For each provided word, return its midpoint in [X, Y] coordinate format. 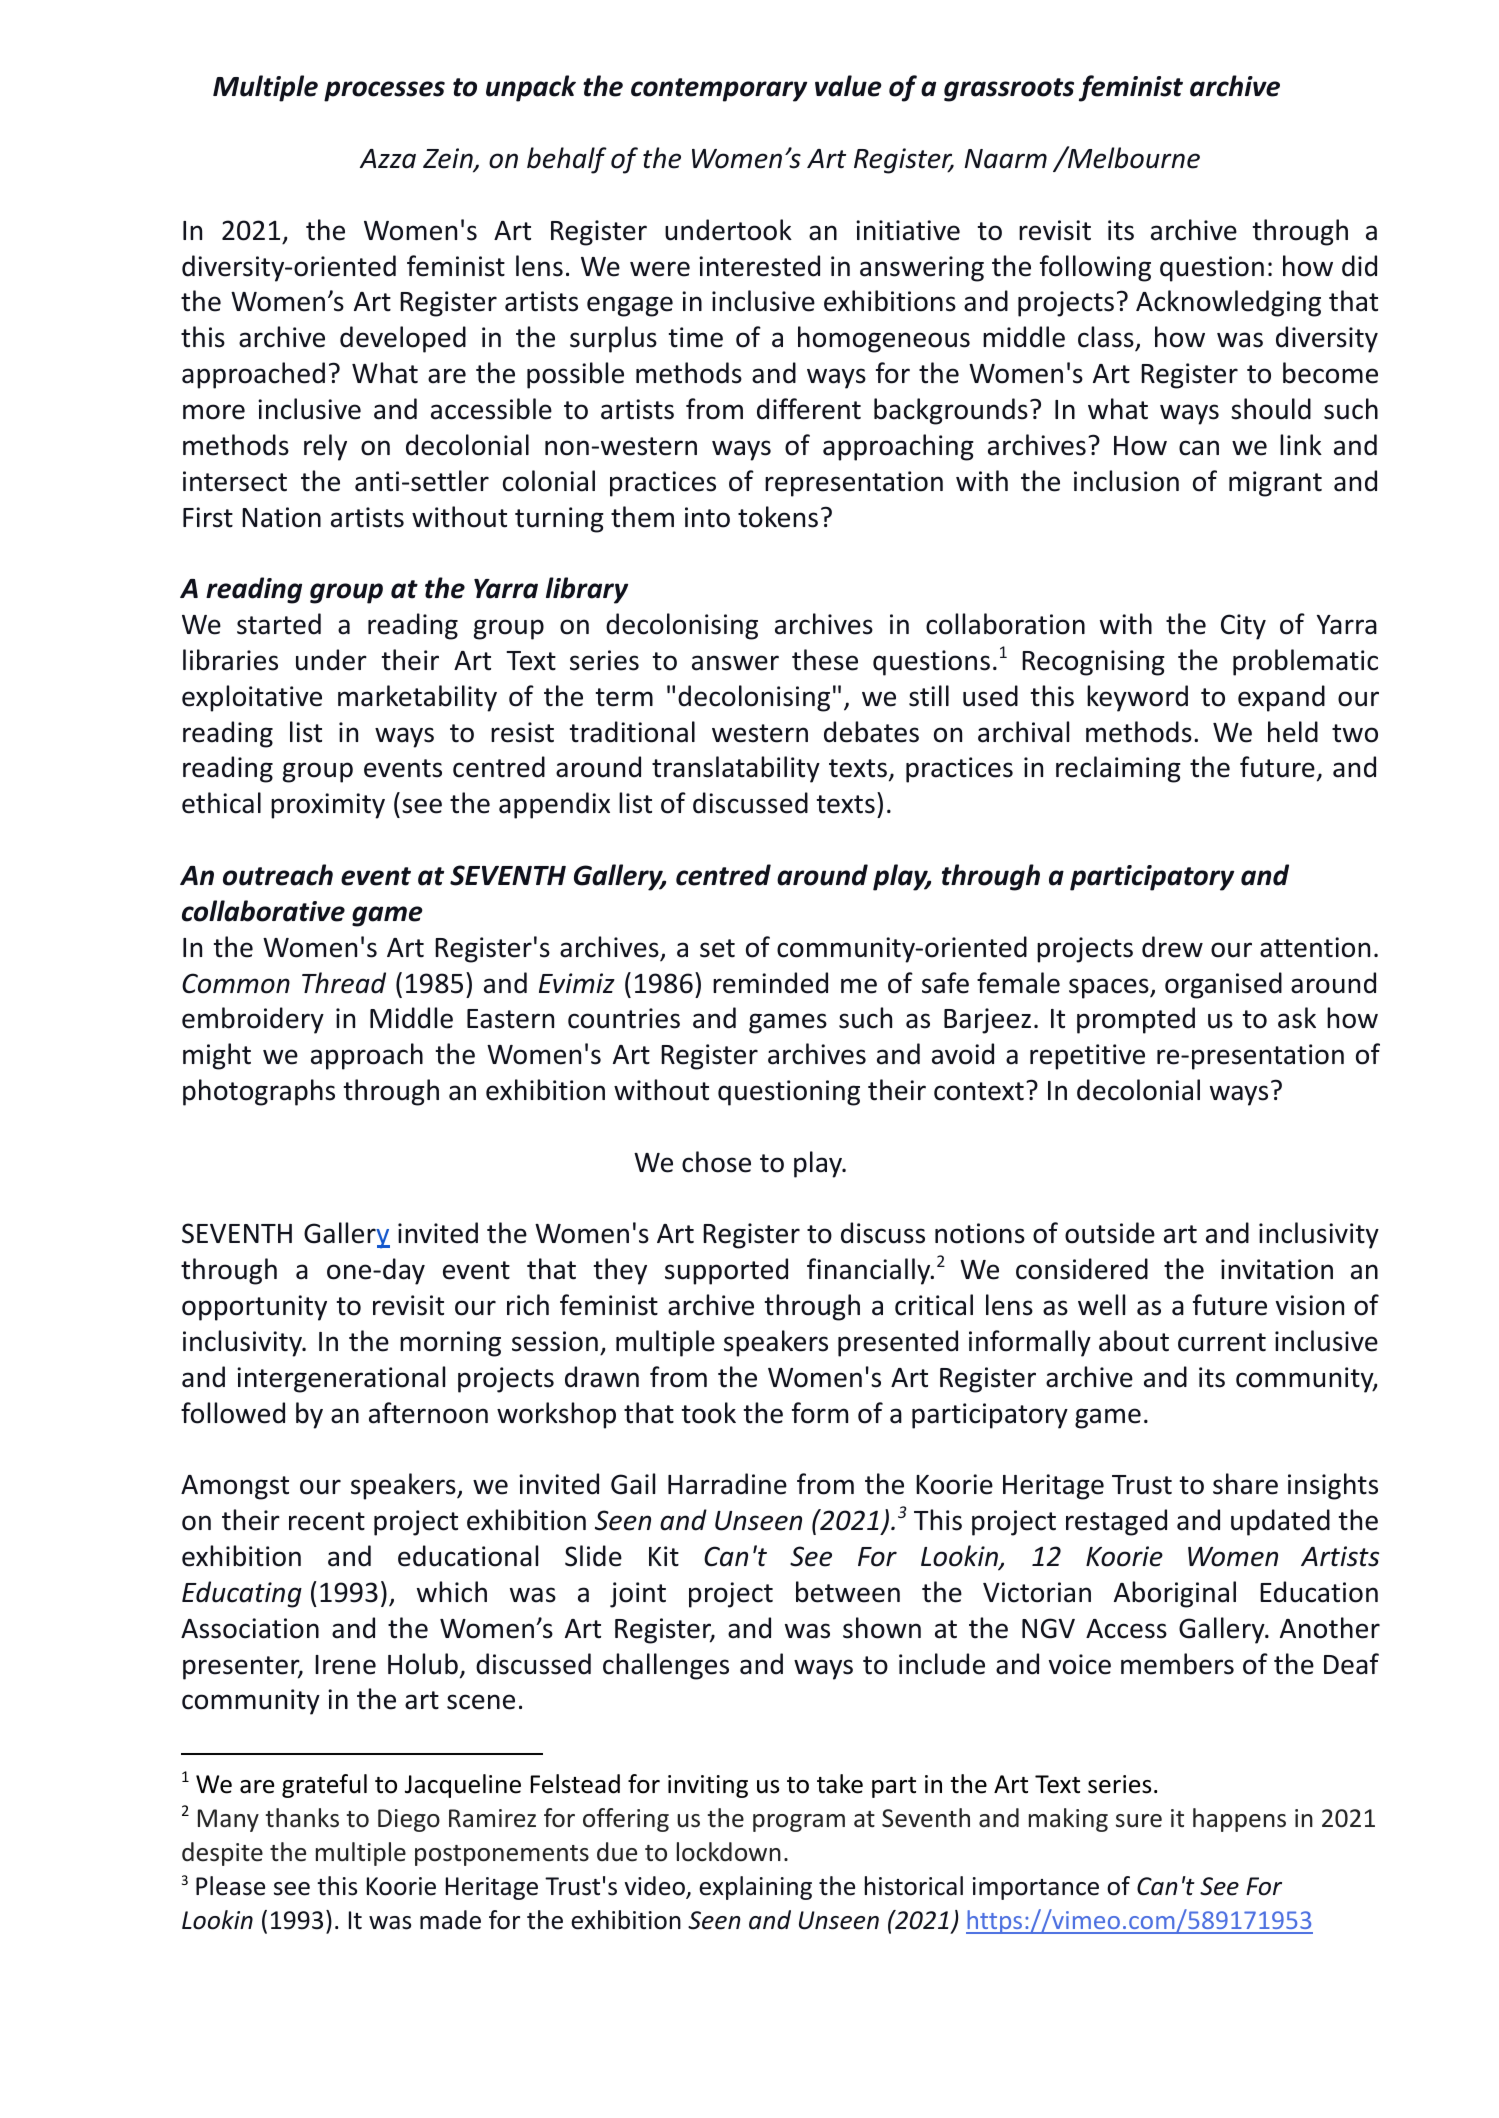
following [1095, 268]
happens [1239, 1820]
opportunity [254, 1308]
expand [1281, 698]
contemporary [719, 90]
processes [384, 91]
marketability [417, 698]
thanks [302, 1818]
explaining [755, 1888]
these [825, 660]
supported [726, 1271]
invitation [1277, 1269]
